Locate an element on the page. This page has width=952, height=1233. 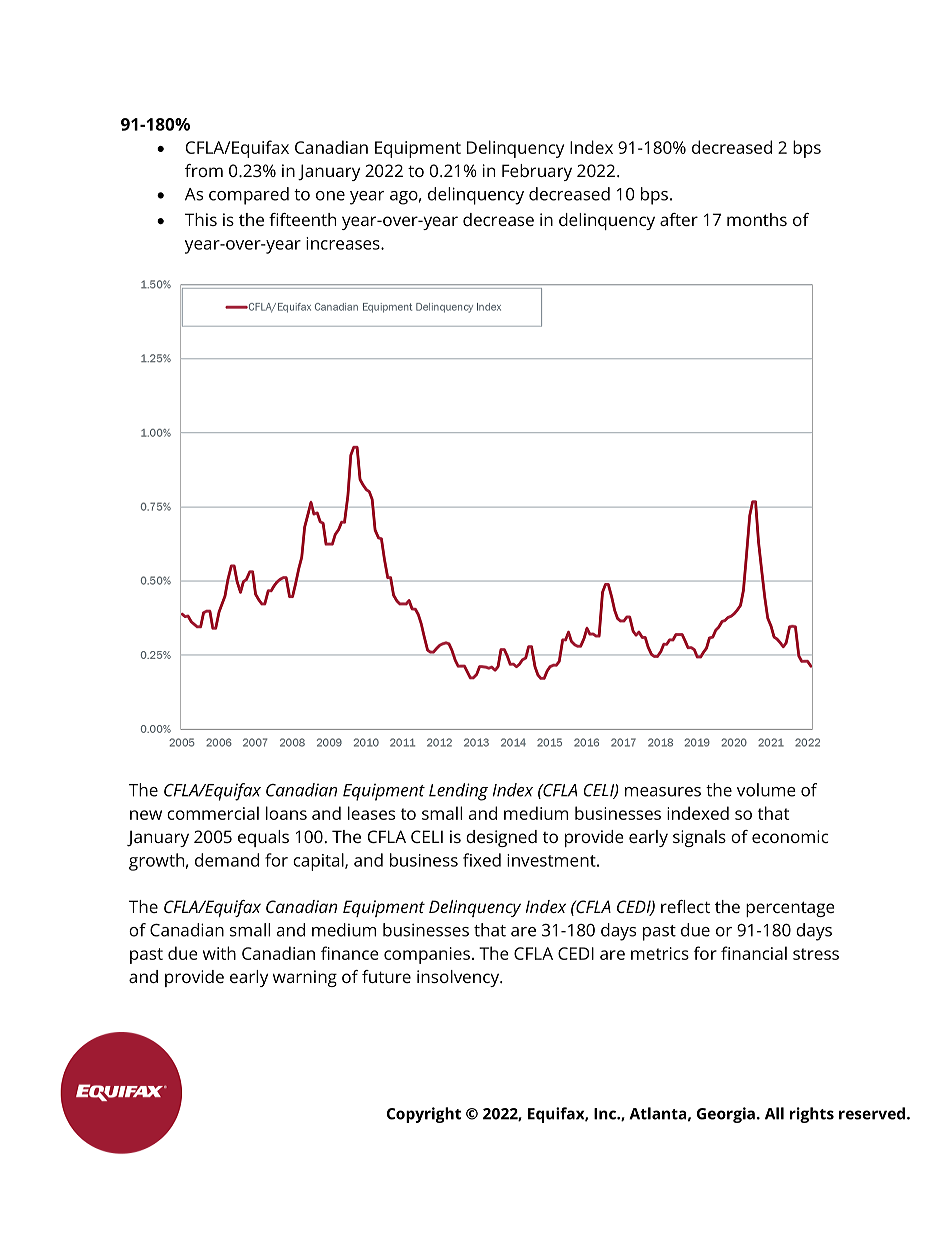
after is located at coordinates (679, 219).
